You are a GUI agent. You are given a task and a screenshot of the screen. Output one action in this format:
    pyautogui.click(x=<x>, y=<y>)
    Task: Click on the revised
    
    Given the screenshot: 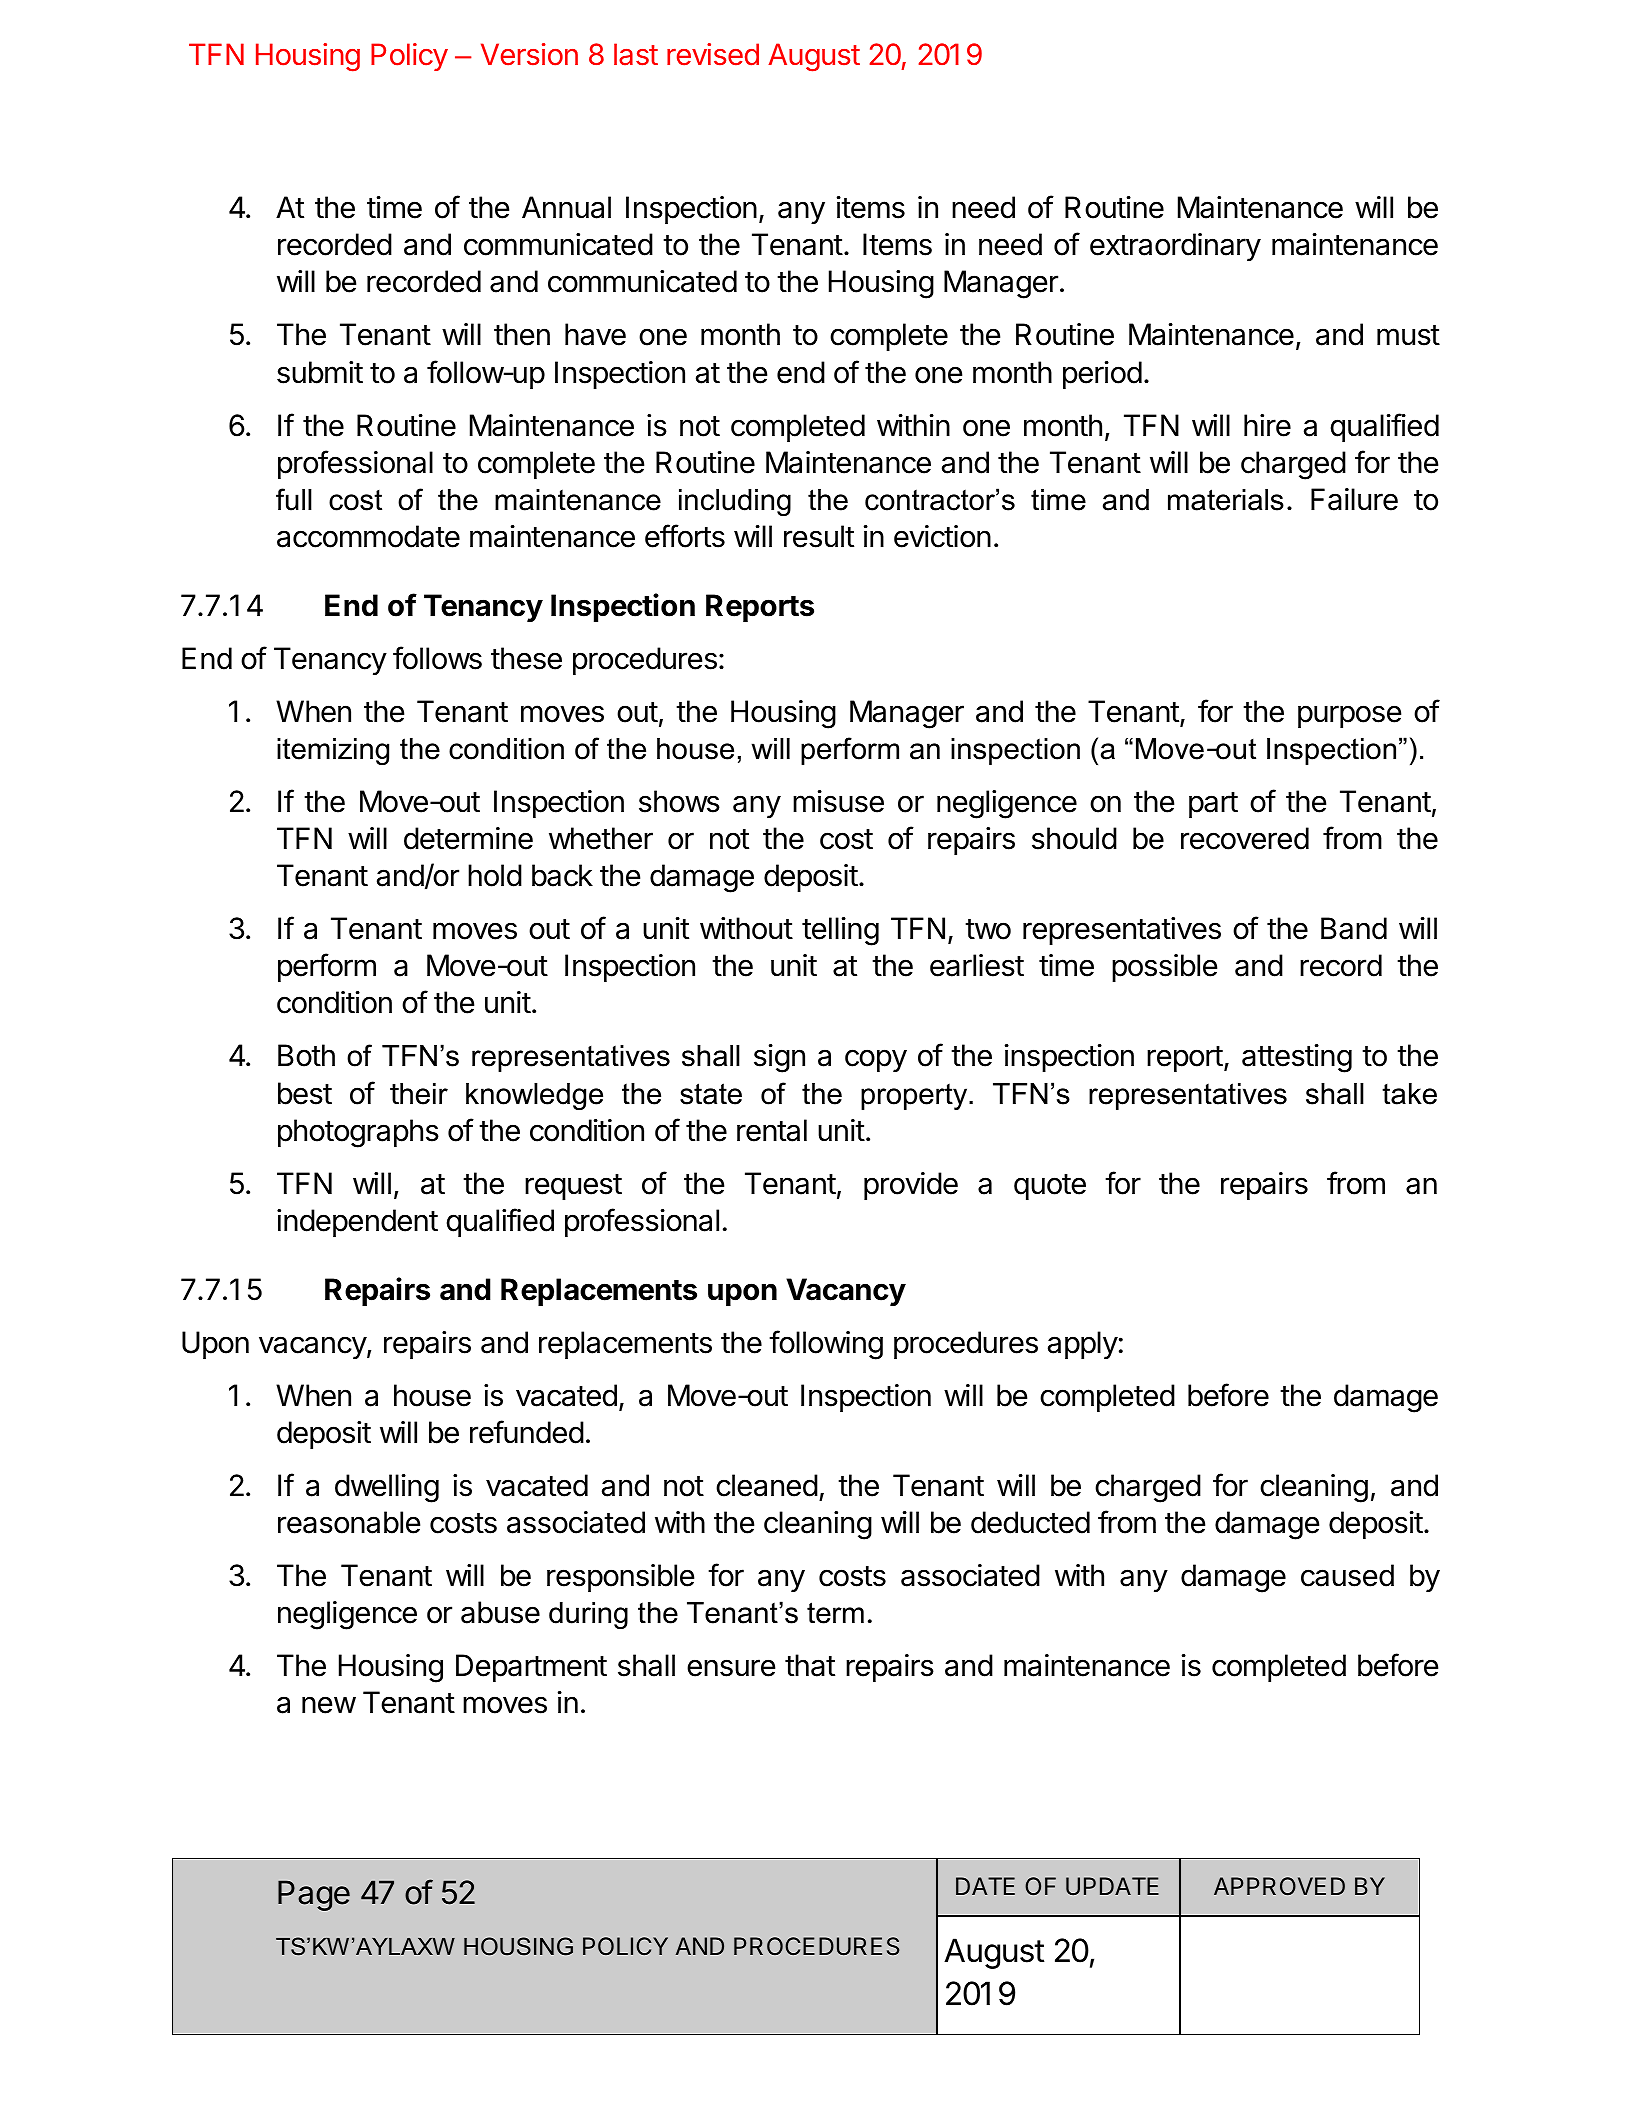 What is the action you would take?
    pyautogui.click(x=713, y=54)
